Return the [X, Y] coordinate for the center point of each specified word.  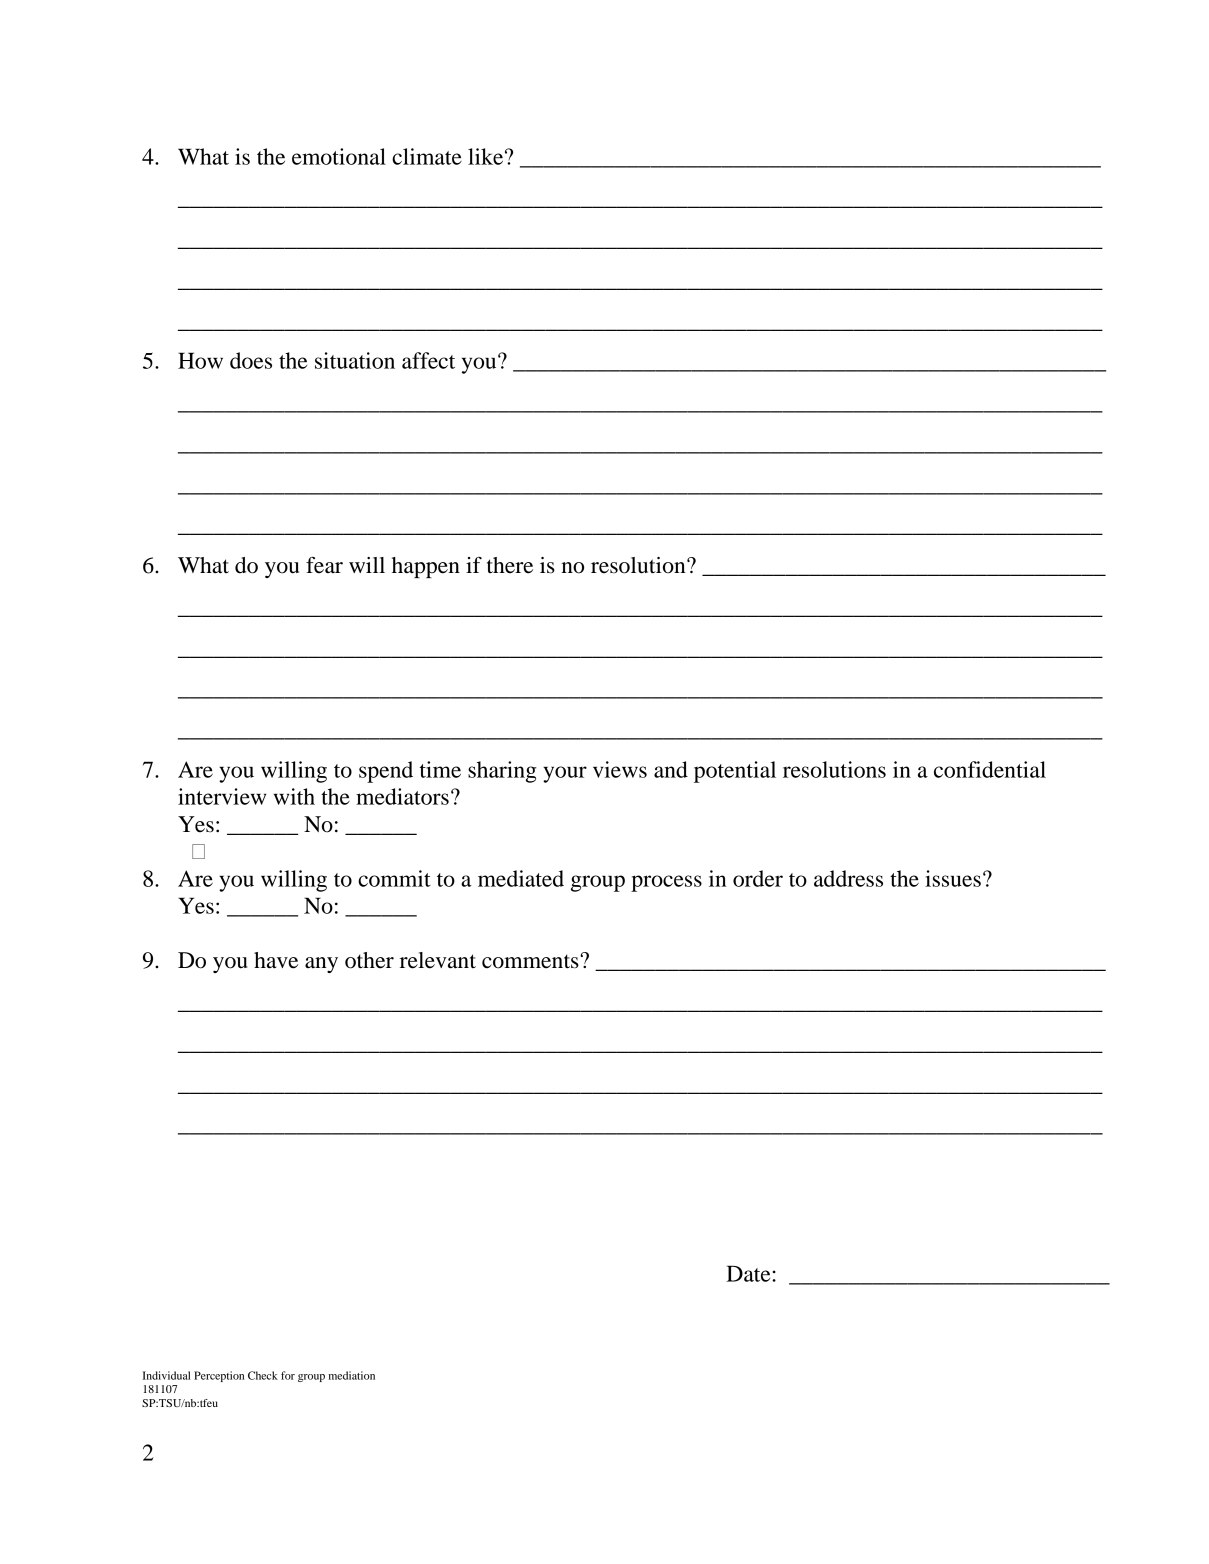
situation [355, 360]
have [276, 960]
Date [749, 1273]
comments [531, 961]
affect [428, 360]
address [848, 878]
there [510, 565]
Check [263, 1375]
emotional [339, 156]
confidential [990, 769]
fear [324, 565]
